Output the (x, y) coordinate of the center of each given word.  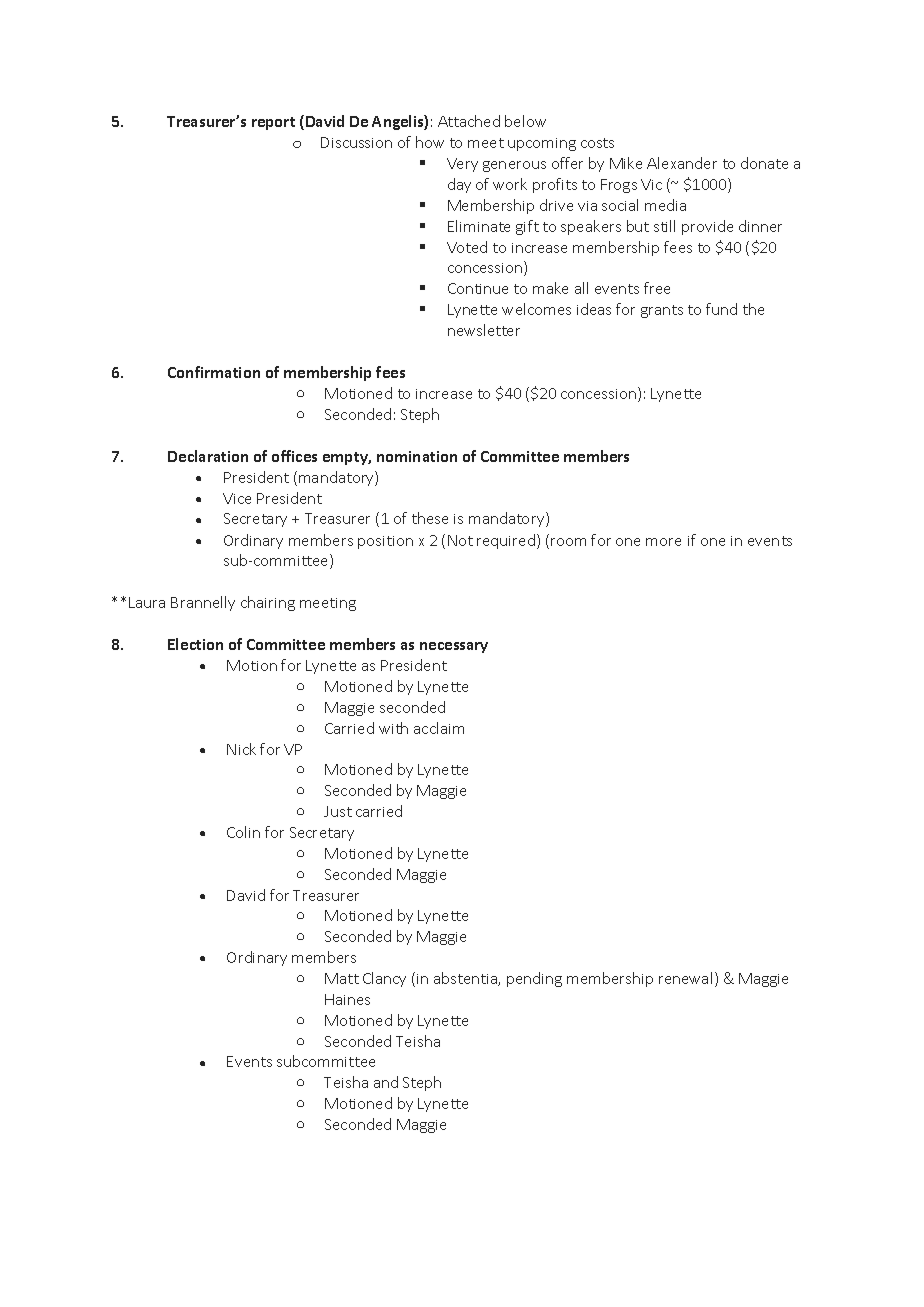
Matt (342, 978)
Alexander (682, 163)
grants (662, 311)
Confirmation (214, 372)
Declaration (208, 456)
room (568, 542)
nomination (417, 456)
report (273, 123)
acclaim (439, 728)
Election (195, 644)
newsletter (484, 330)
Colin (243, 832)
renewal (685, 978)
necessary (454, 647)
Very (462, 165)
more (663, 542)
